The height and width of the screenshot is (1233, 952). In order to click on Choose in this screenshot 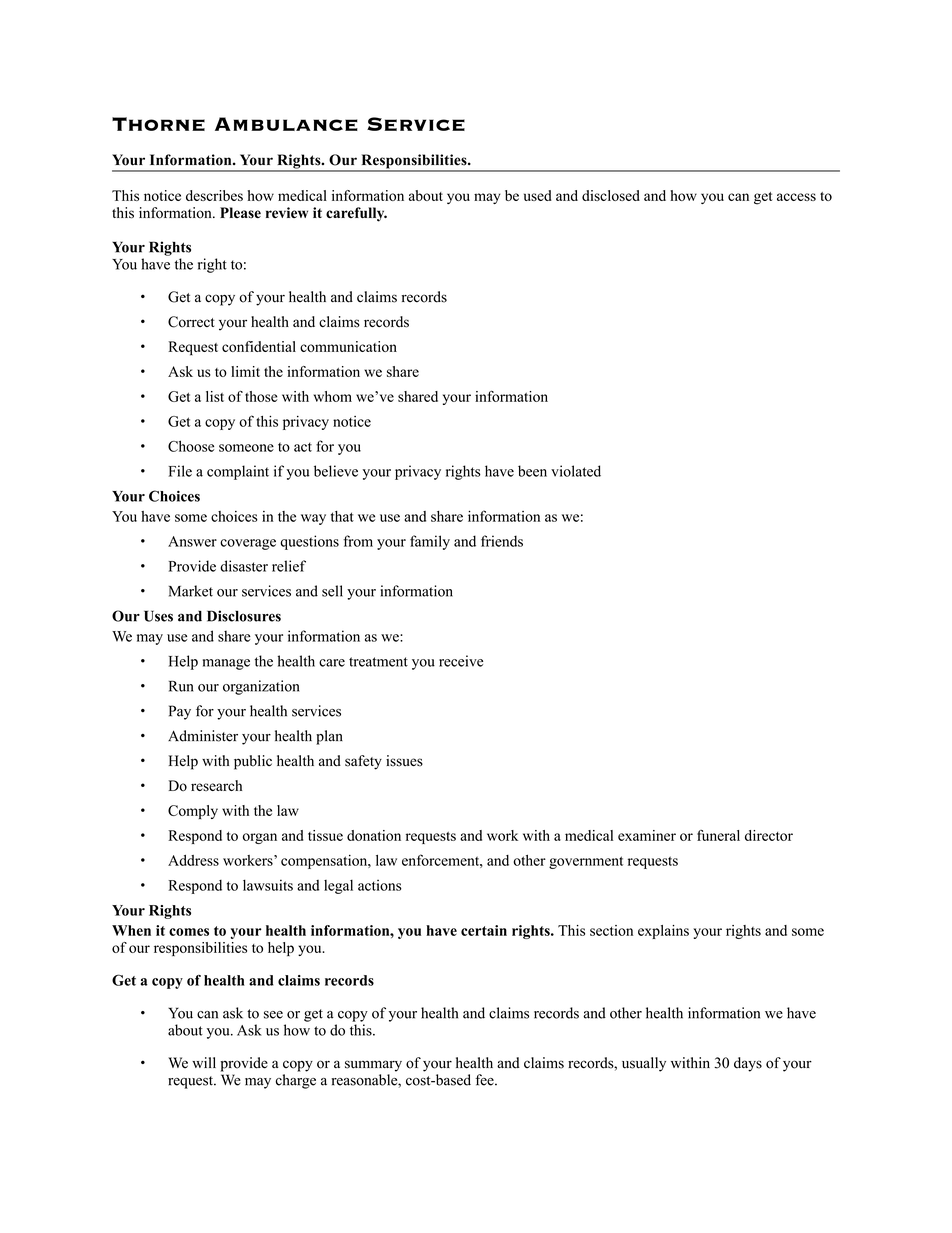, I will do `click(191, 446)`.
